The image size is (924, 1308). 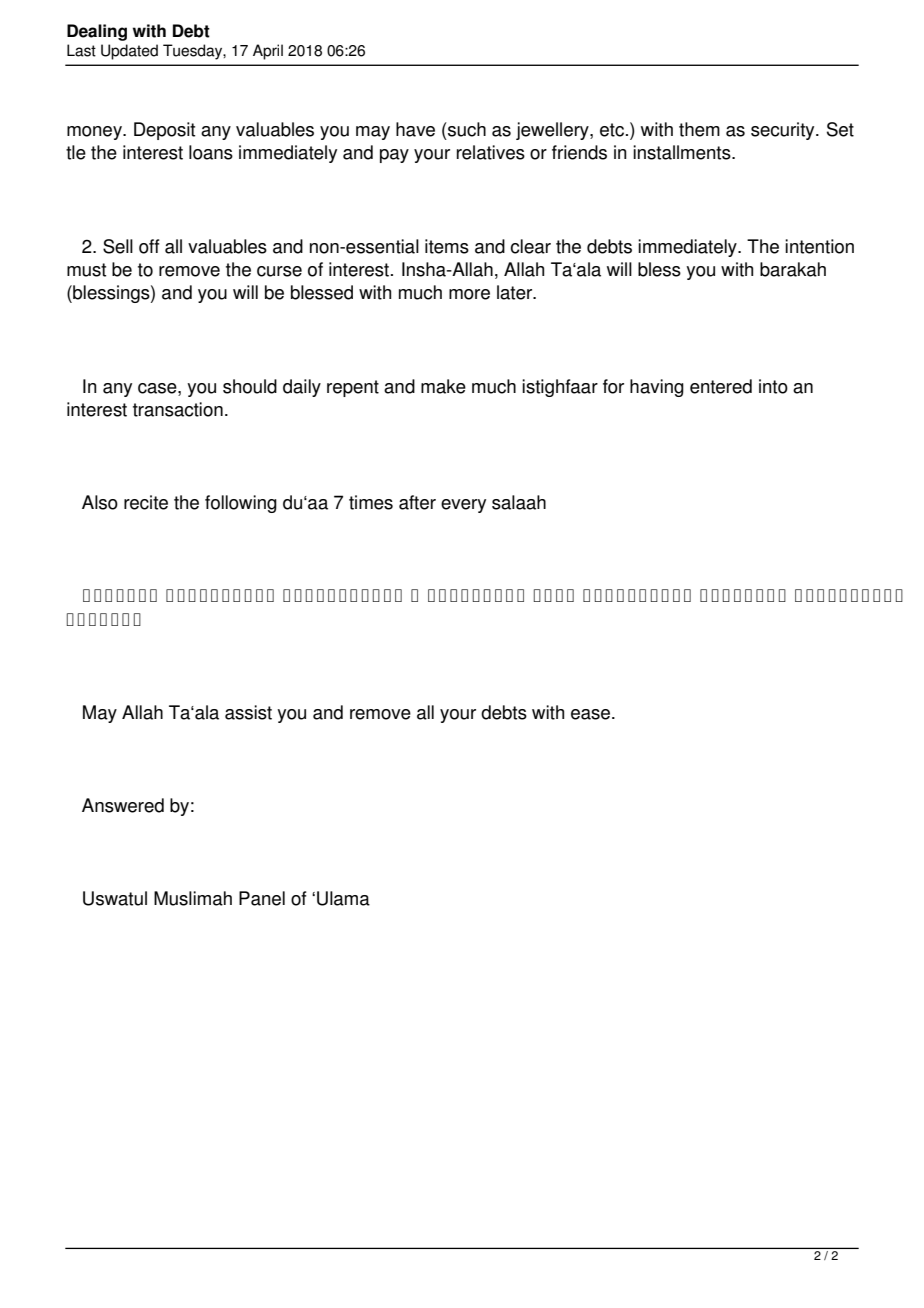 I want to click on security, so click(x=784, y=131).
